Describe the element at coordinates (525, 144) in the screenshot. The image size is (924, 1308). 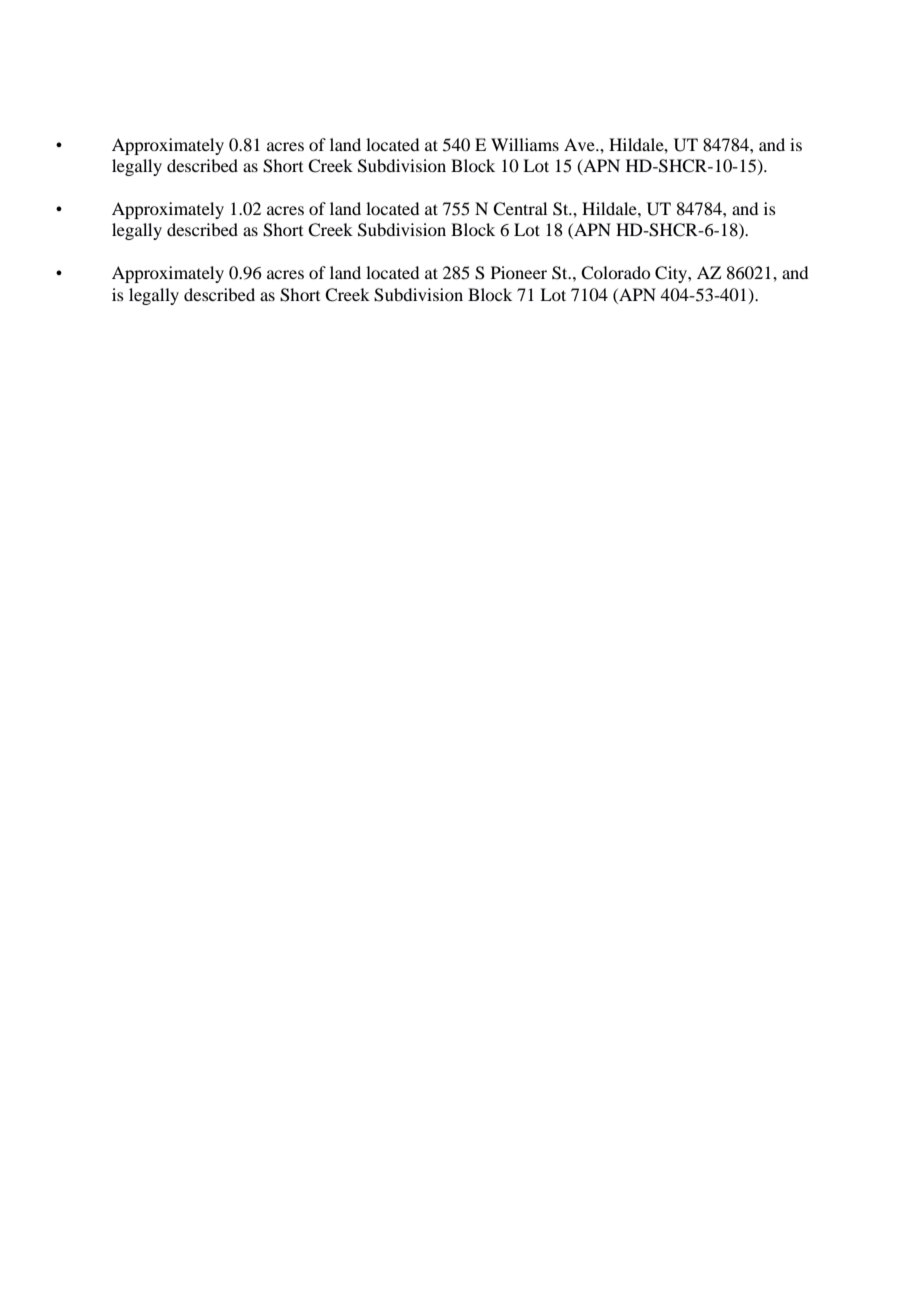
I see `Williams` at that location.
